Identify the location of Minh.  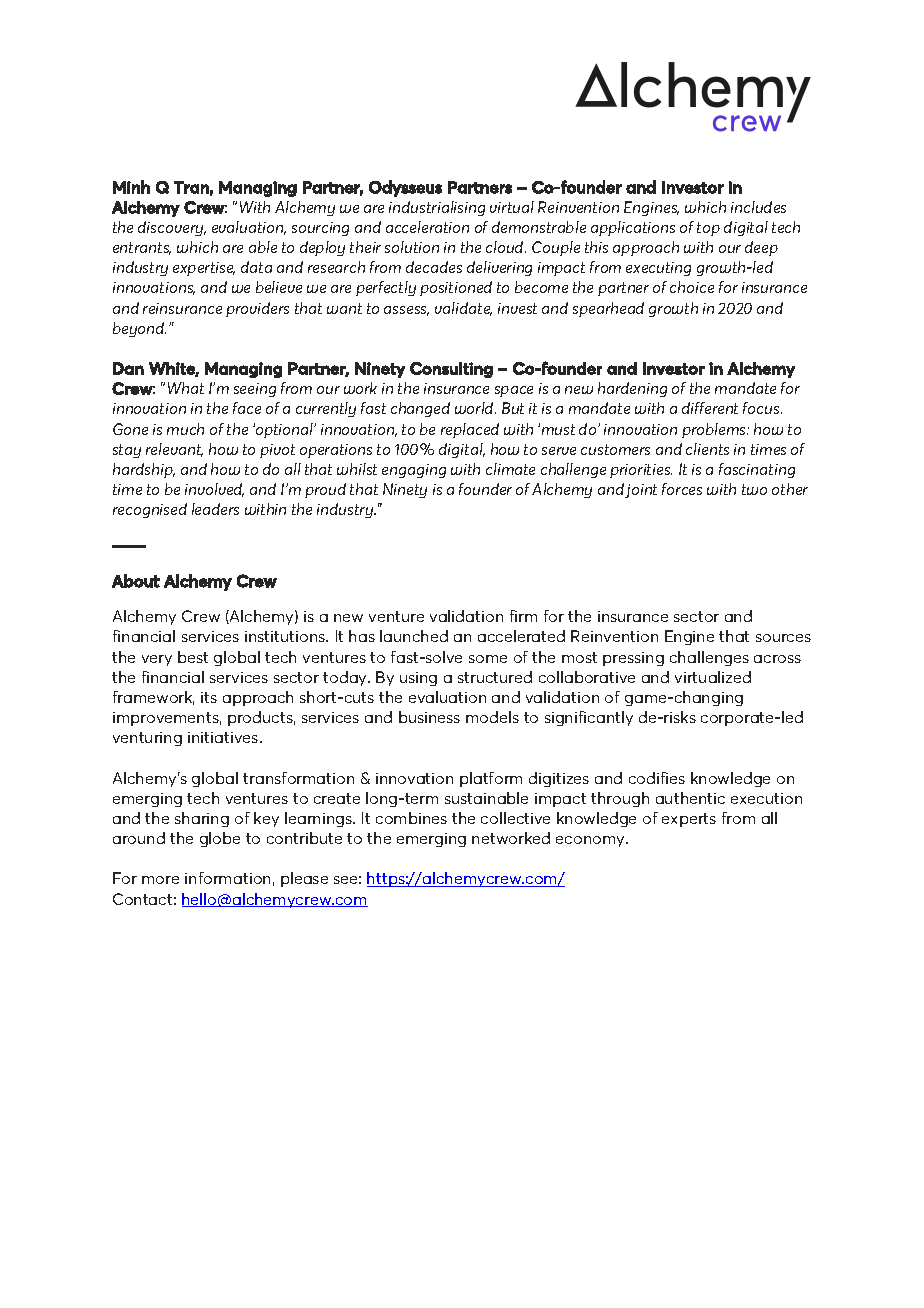
(131, 187).
